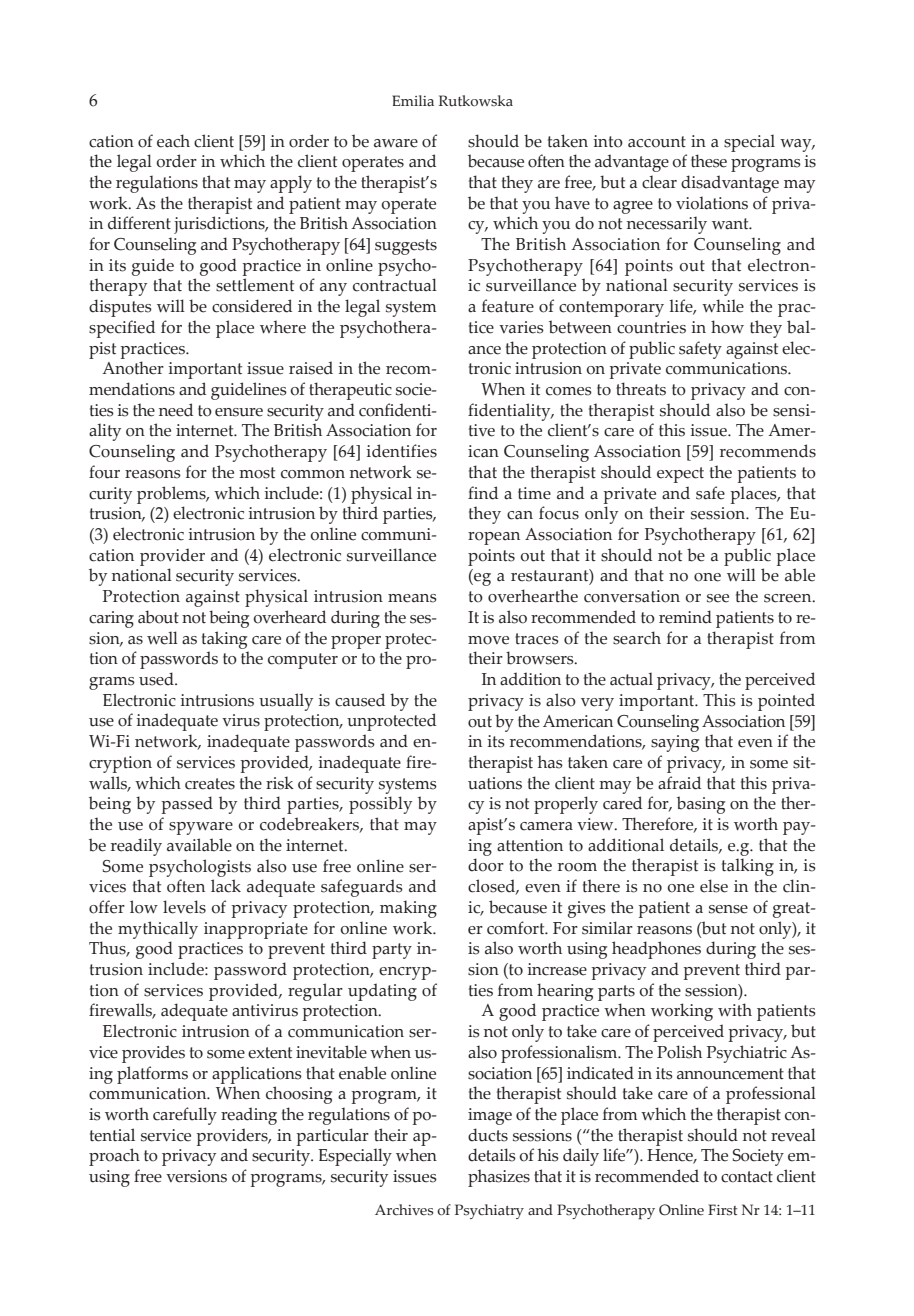 This document has width=914, height=1316. I want to click on each, so click(173, 141).
